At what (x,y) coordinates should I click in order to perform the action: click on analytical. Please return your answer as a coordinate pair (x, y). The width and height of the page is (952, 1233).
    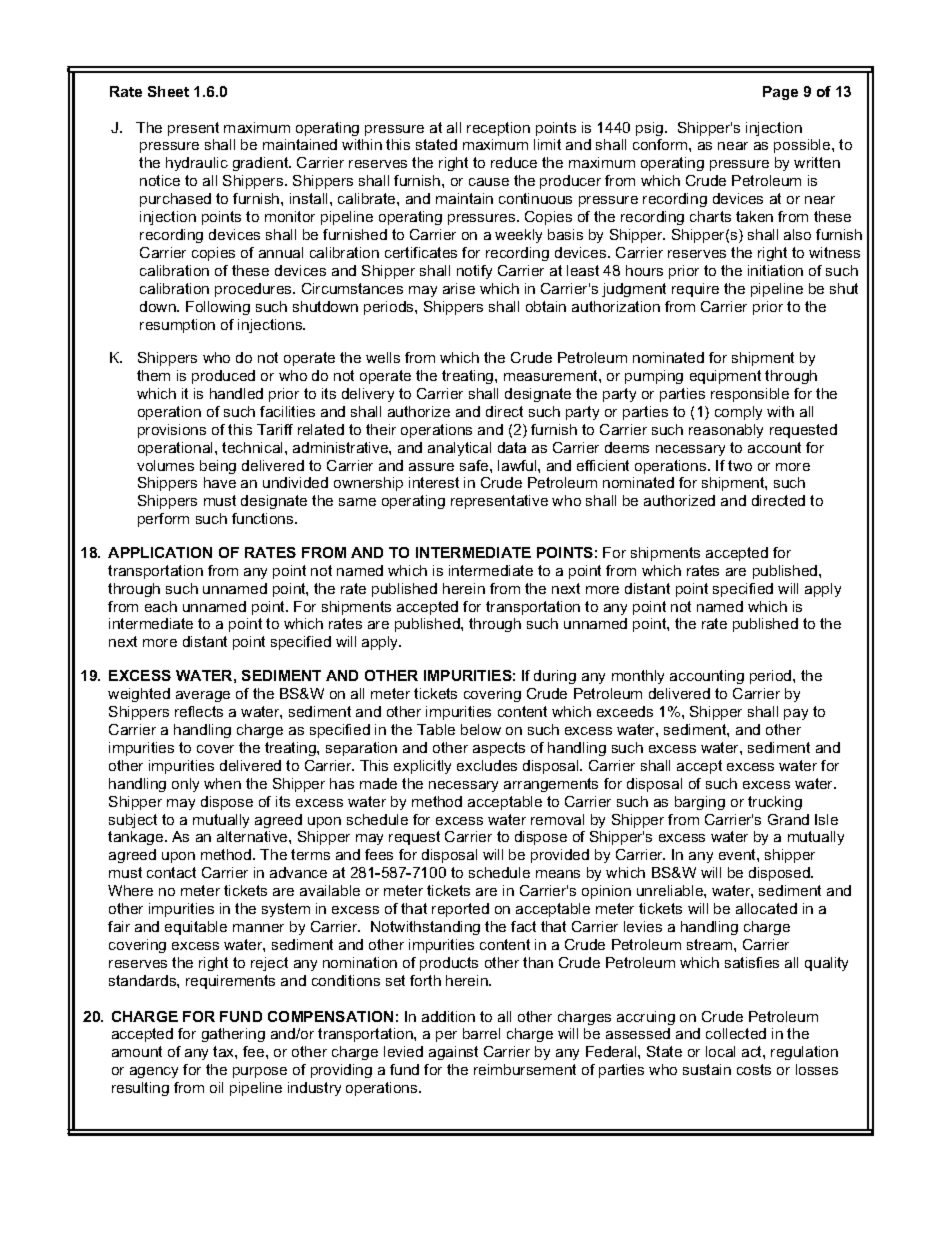
    Looking at the image, I should click on (459, 449).
